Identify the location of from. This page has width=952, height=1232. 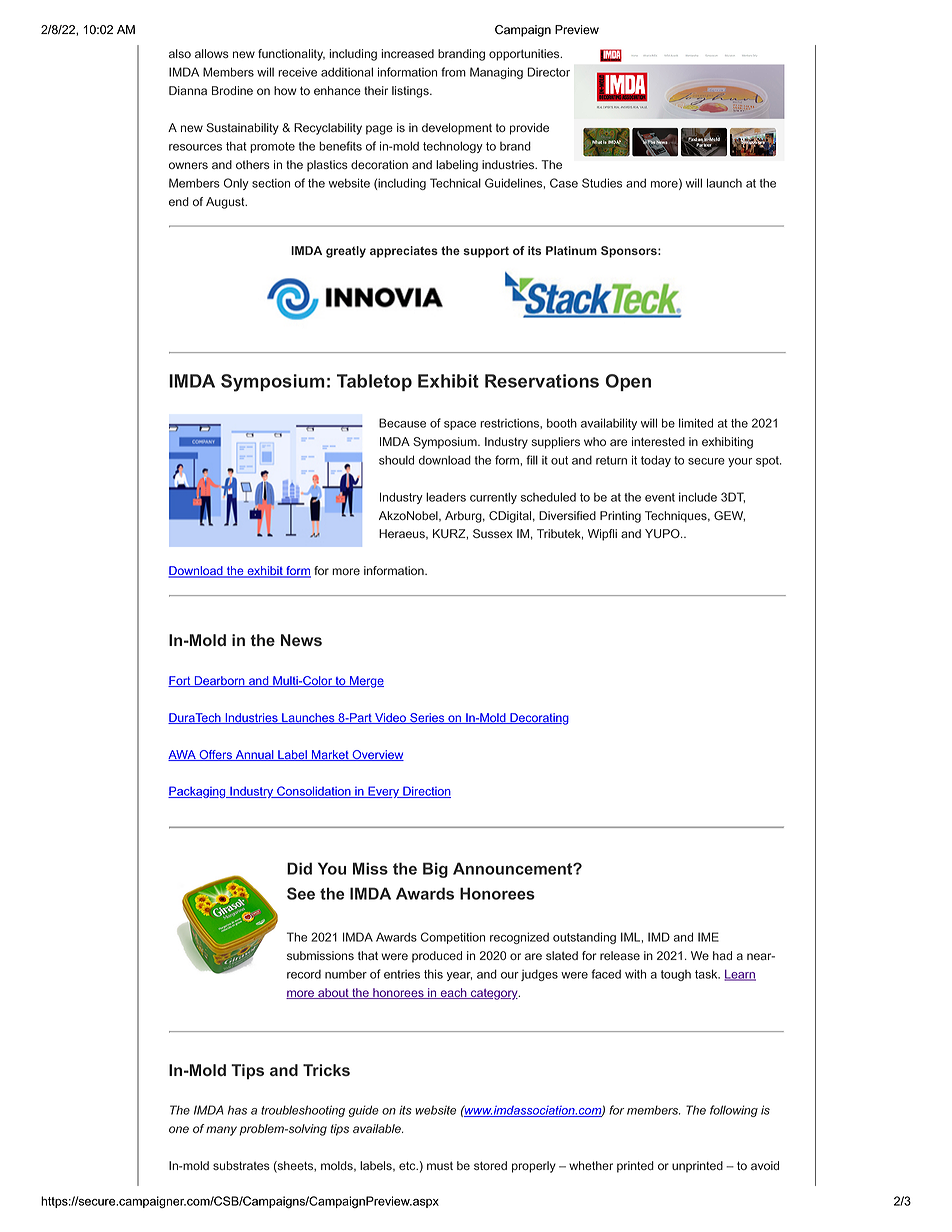
(453, 72).
